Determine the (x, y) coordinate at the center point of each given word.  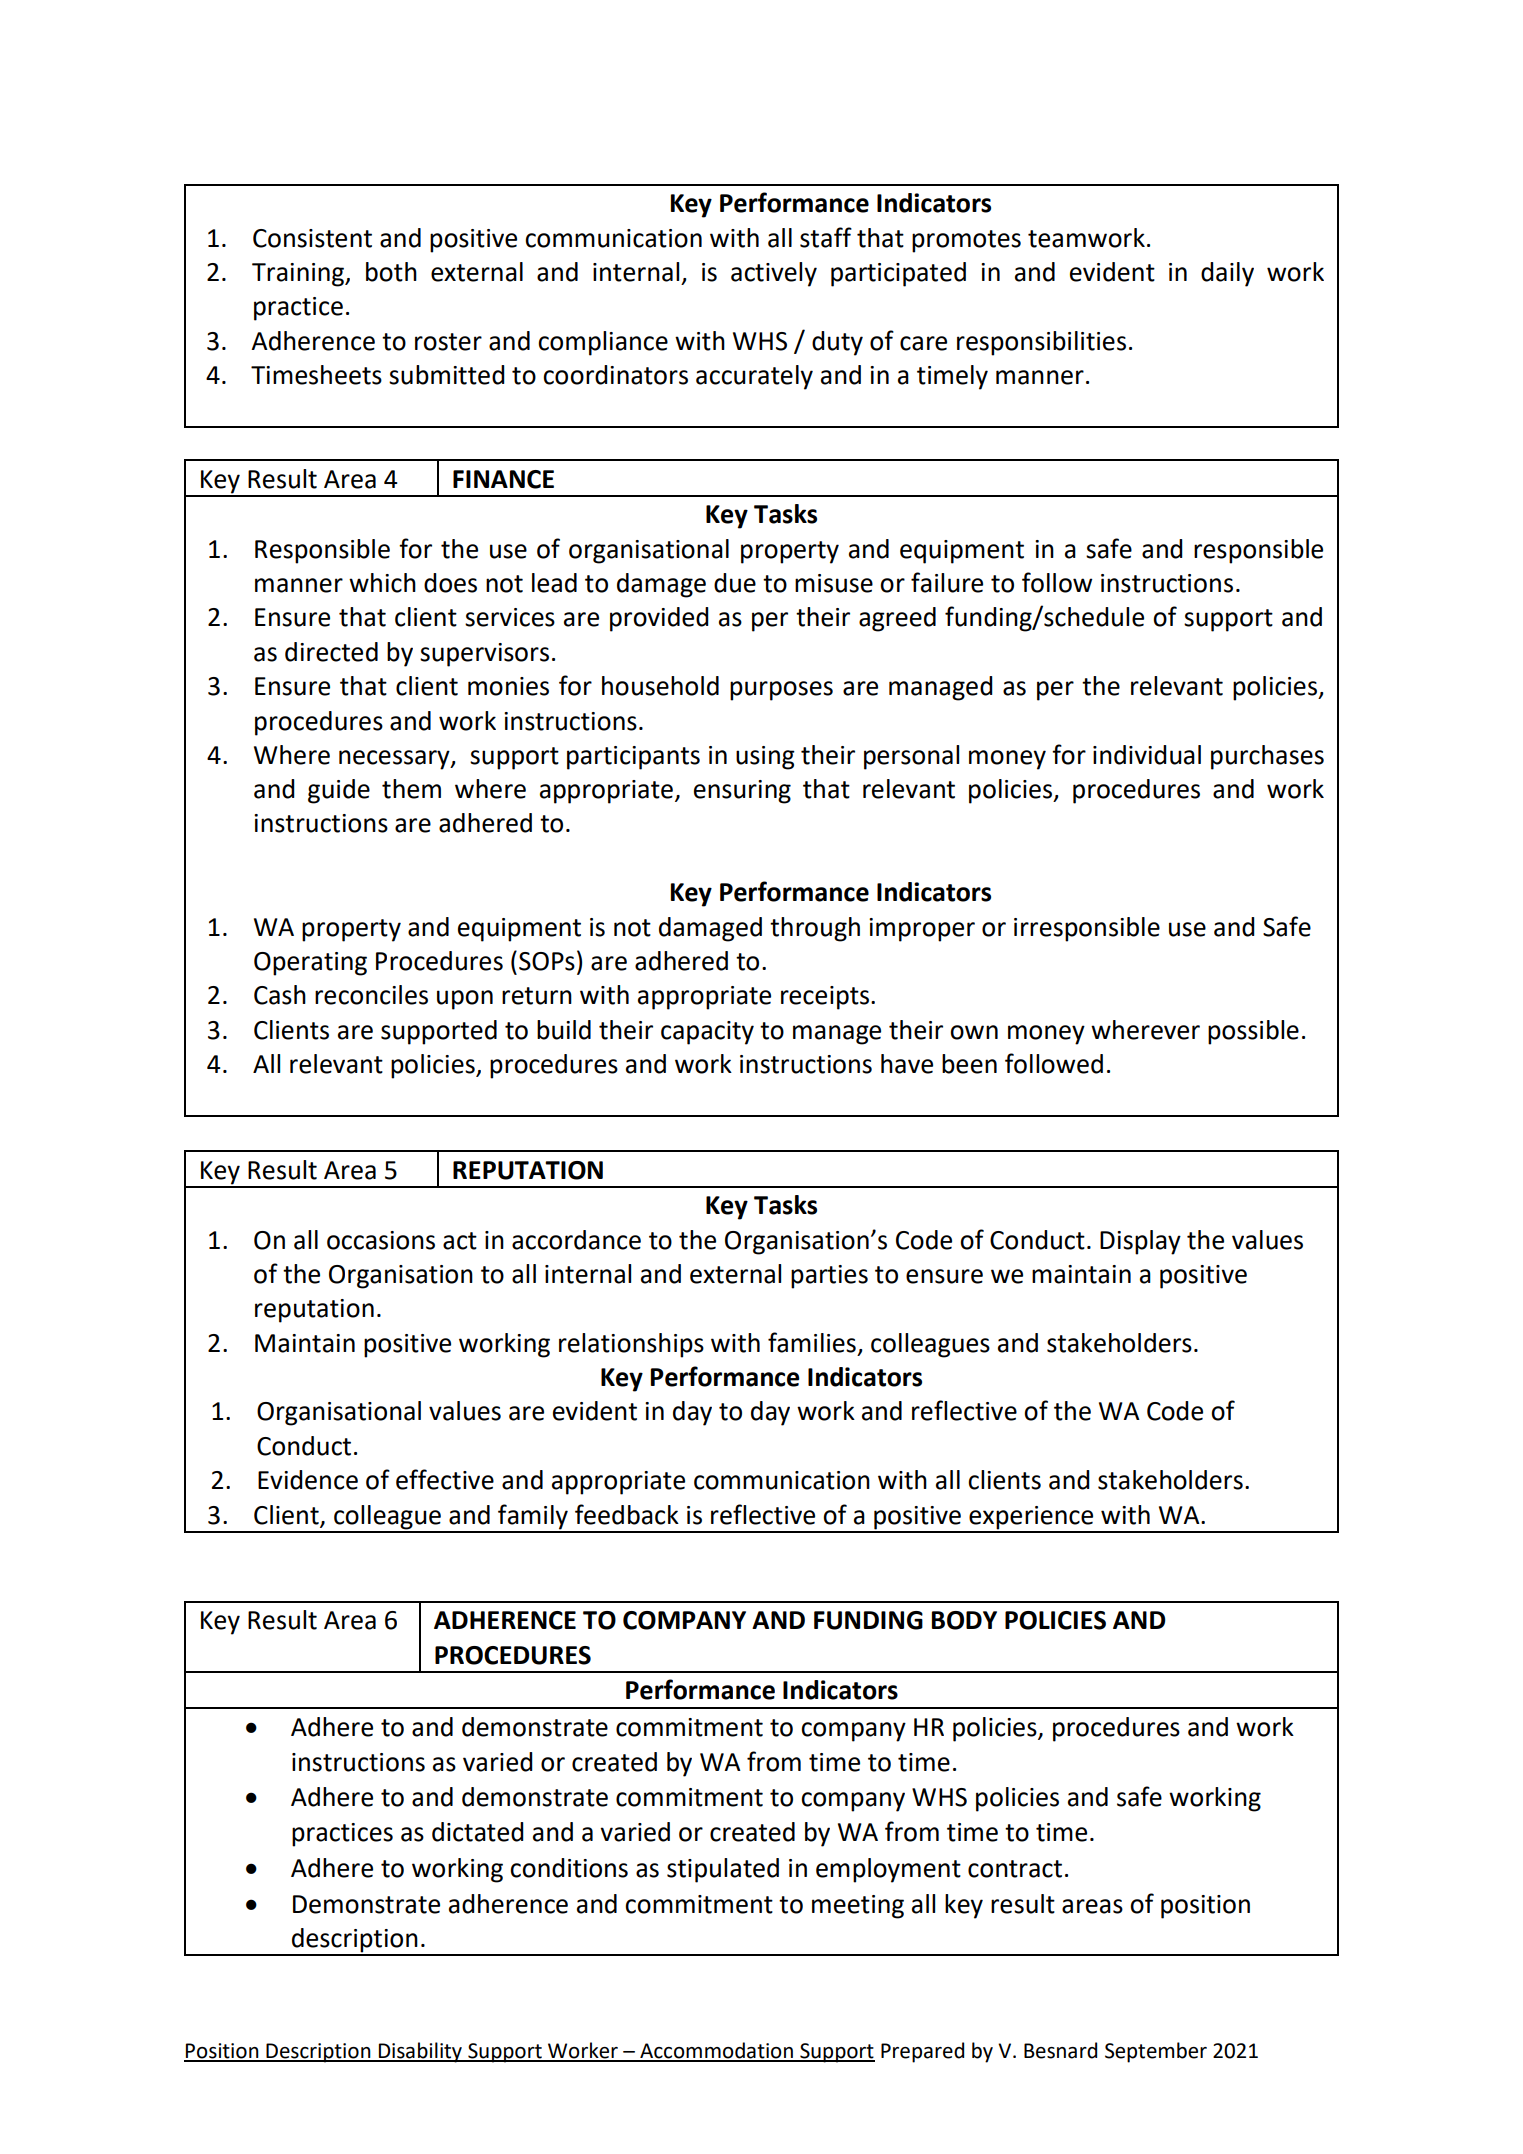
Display (1140, 1242)
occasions (381, 1240)
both (391, 272)
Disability (420, 2052)
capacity (707, 1033)
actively (774, 274)
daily (1227, 274)
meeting (858, 1907)
